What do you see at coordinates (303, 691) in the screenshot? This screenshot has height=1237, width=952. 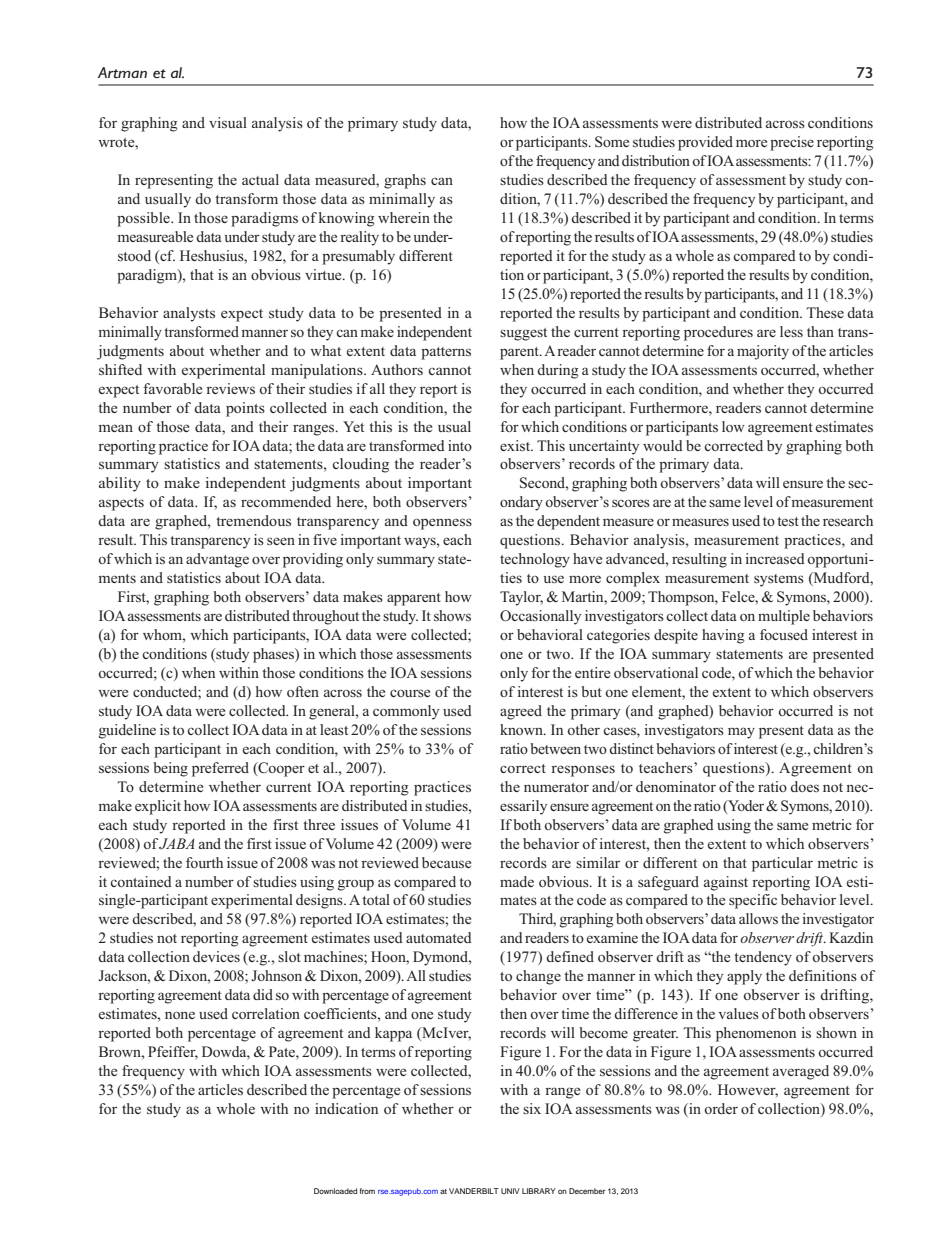 I see `often` at bounding box center [303, 691].
